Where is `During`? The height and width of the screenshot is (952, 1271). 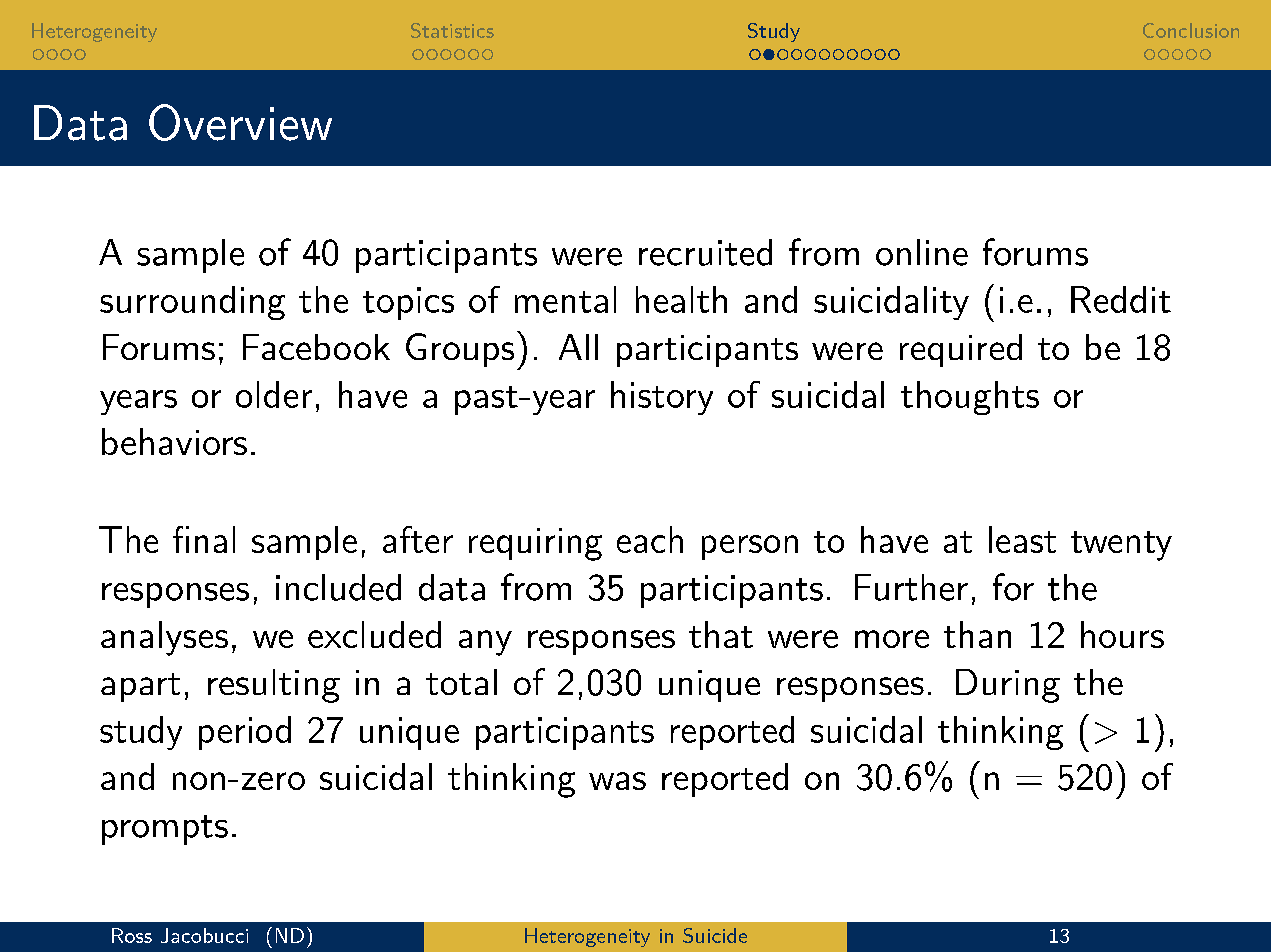 During is located at coordinates (1008, 686).
